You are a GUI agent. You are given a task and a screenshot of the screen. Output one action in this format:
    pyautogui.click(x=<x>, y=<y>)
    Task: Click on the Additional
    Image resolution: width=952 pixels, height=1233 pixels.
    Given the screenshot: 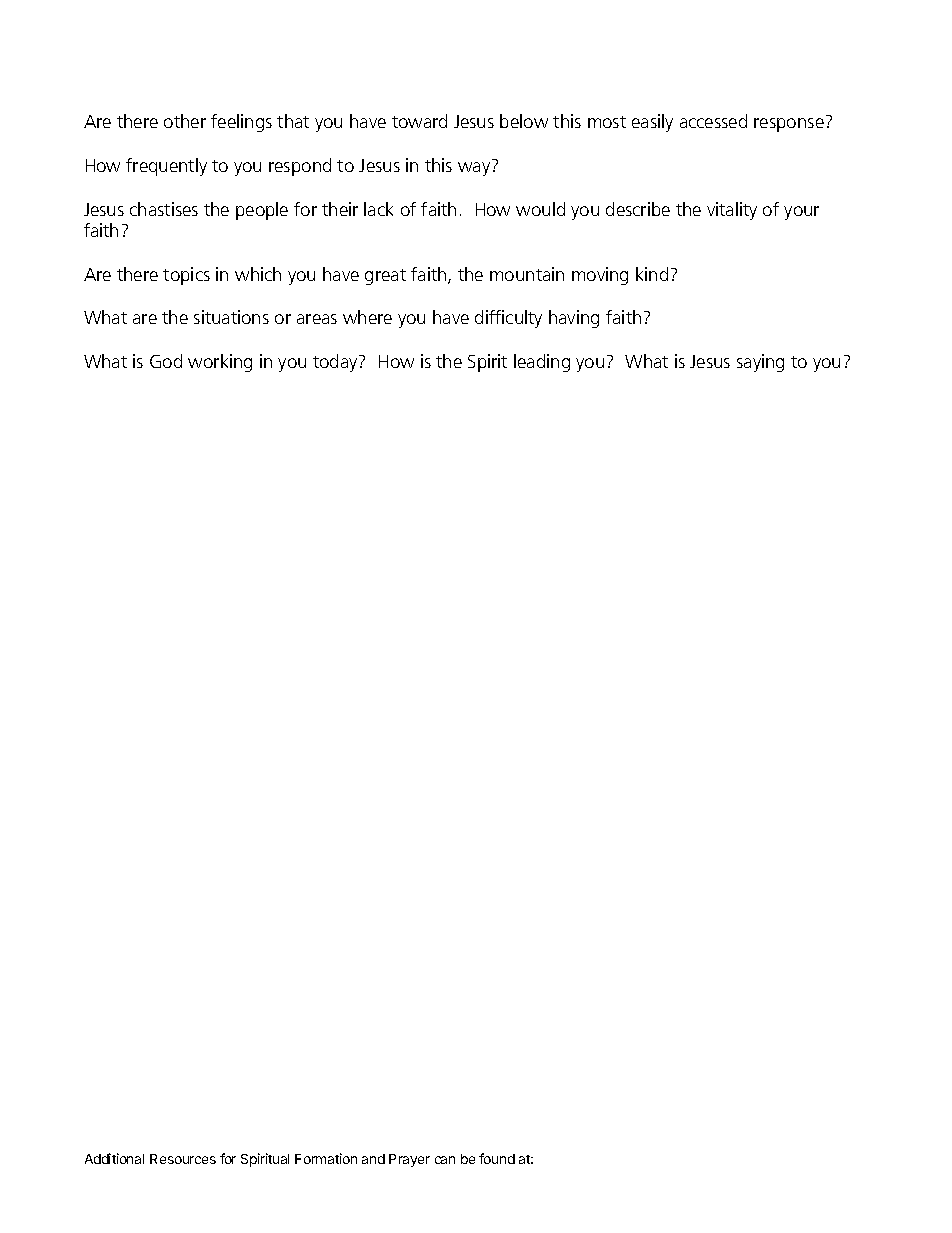 What is the action you would take?
    pyautogui.click(x=114, y=1158)
